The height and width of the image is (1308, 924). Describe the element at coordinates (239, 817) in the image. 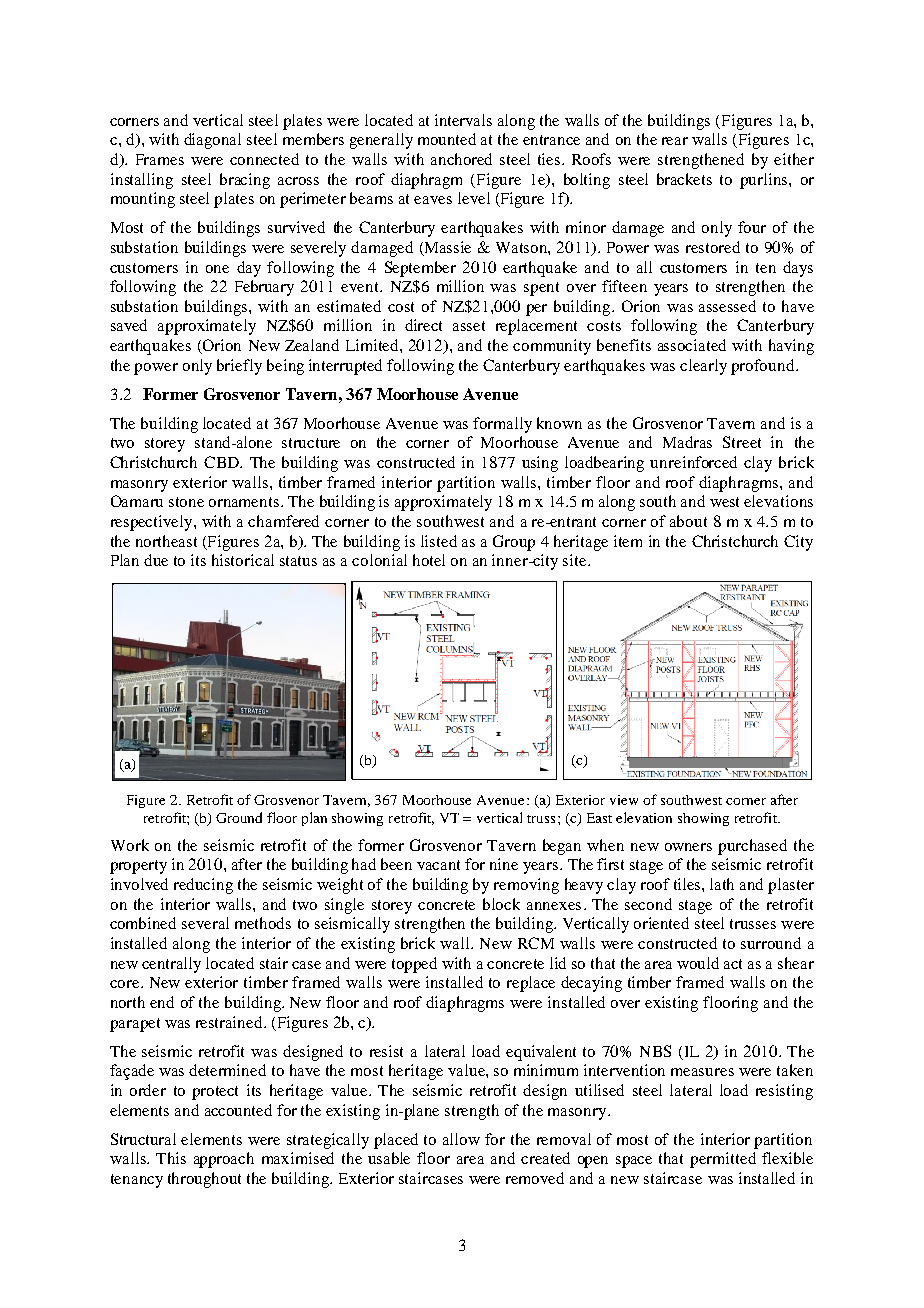

I see `Ground` at that location.
